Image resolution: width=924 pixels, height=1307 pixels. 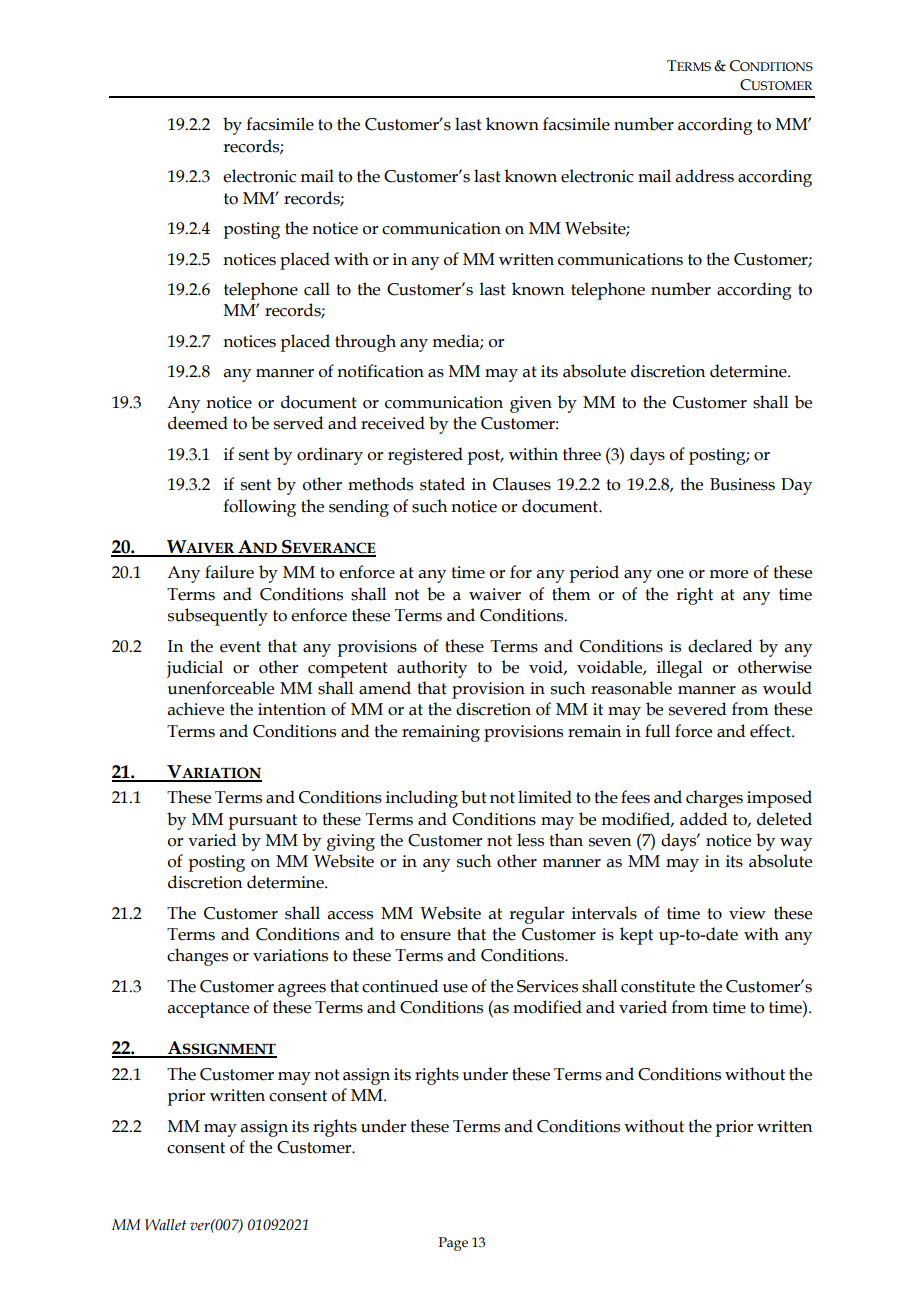 I want to click on Wallet, so click(x=165, y=1225).
